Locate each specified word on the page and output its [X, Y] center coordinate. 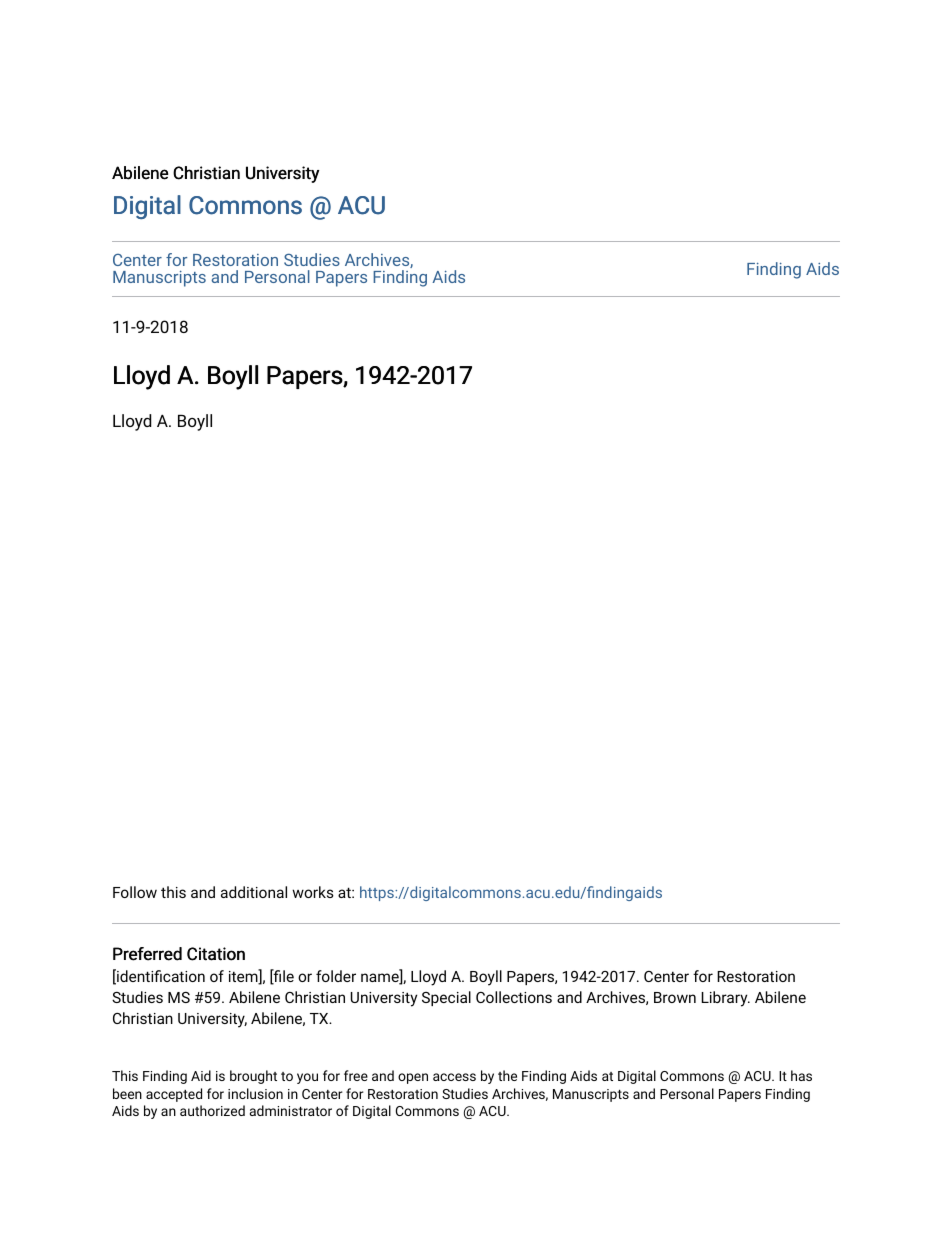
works [313, 892]
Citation [216, 954]
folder [336, 976]
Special [446, 998]
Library [725, 999]
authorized [212, 1110]
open [413, 1078]
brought [253, 1077]
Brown [675, 997]
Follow [135, 892]
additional [254, 892]
